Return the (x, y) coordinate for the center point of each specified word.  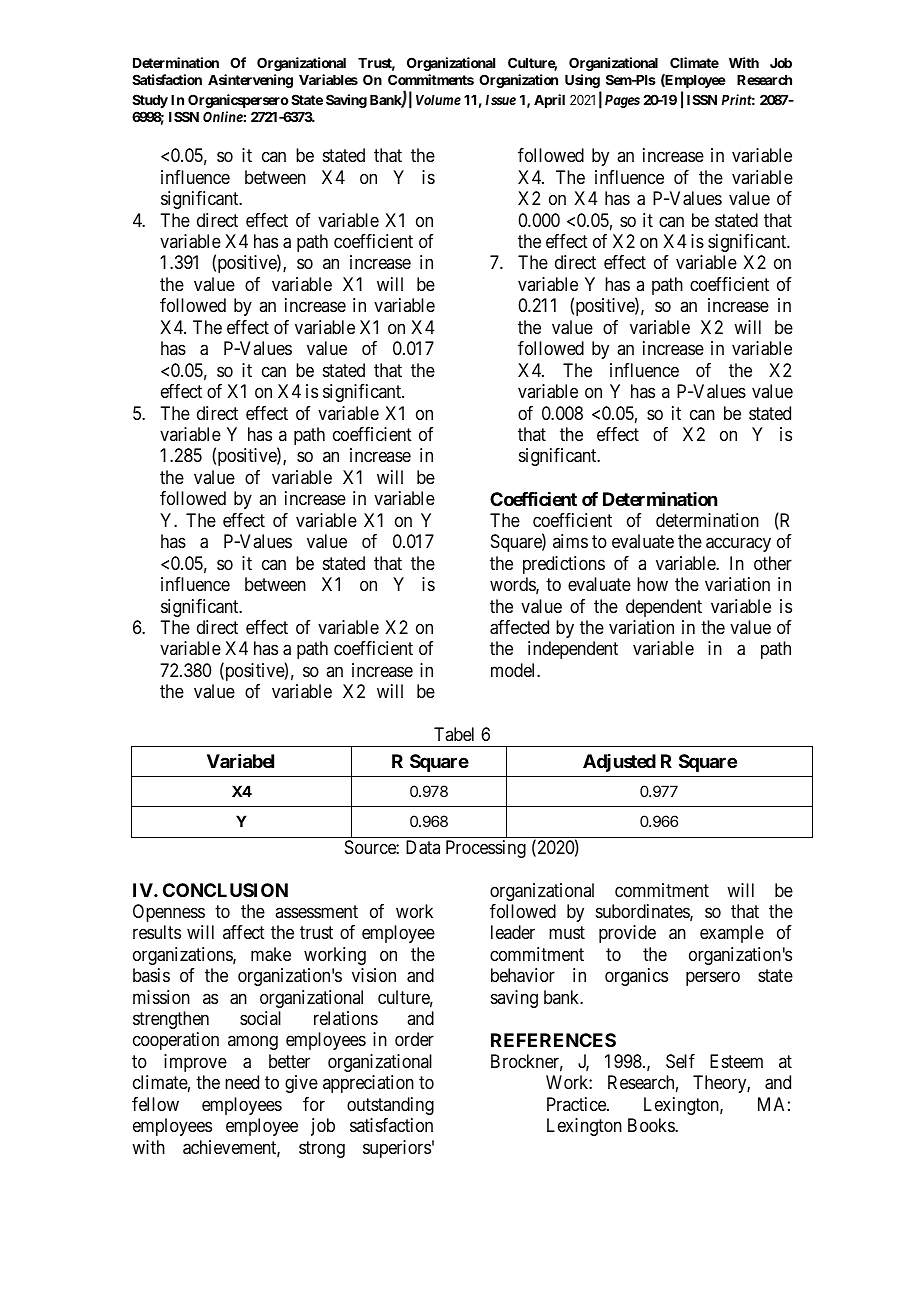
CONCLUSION (225, 890)
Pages (622, 101)
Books (652, 1125)
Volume (438, 100)
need (242, 1082)
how (652, 584)
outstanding (390, 1106)
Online (223, 116)
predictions (564, 565)
